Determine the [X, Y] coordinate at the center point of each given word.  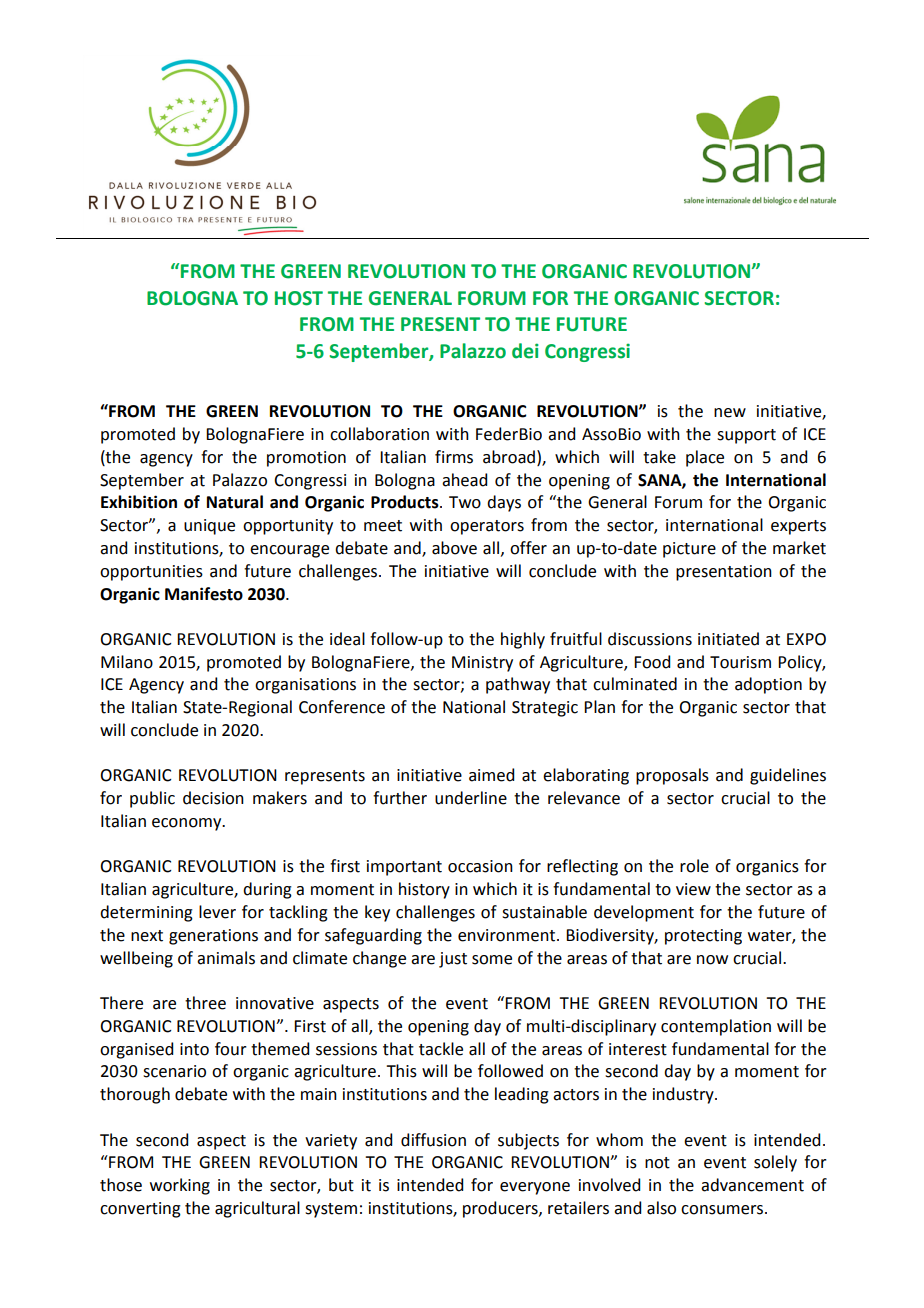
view [693, 889]
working [180, 1186]
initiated [728, 639]
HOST [299, 298]
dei [525, 351]
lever [217, 912]
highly [523, 640]
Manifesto [204, 594]
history [424, 890]
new [730, 413]
